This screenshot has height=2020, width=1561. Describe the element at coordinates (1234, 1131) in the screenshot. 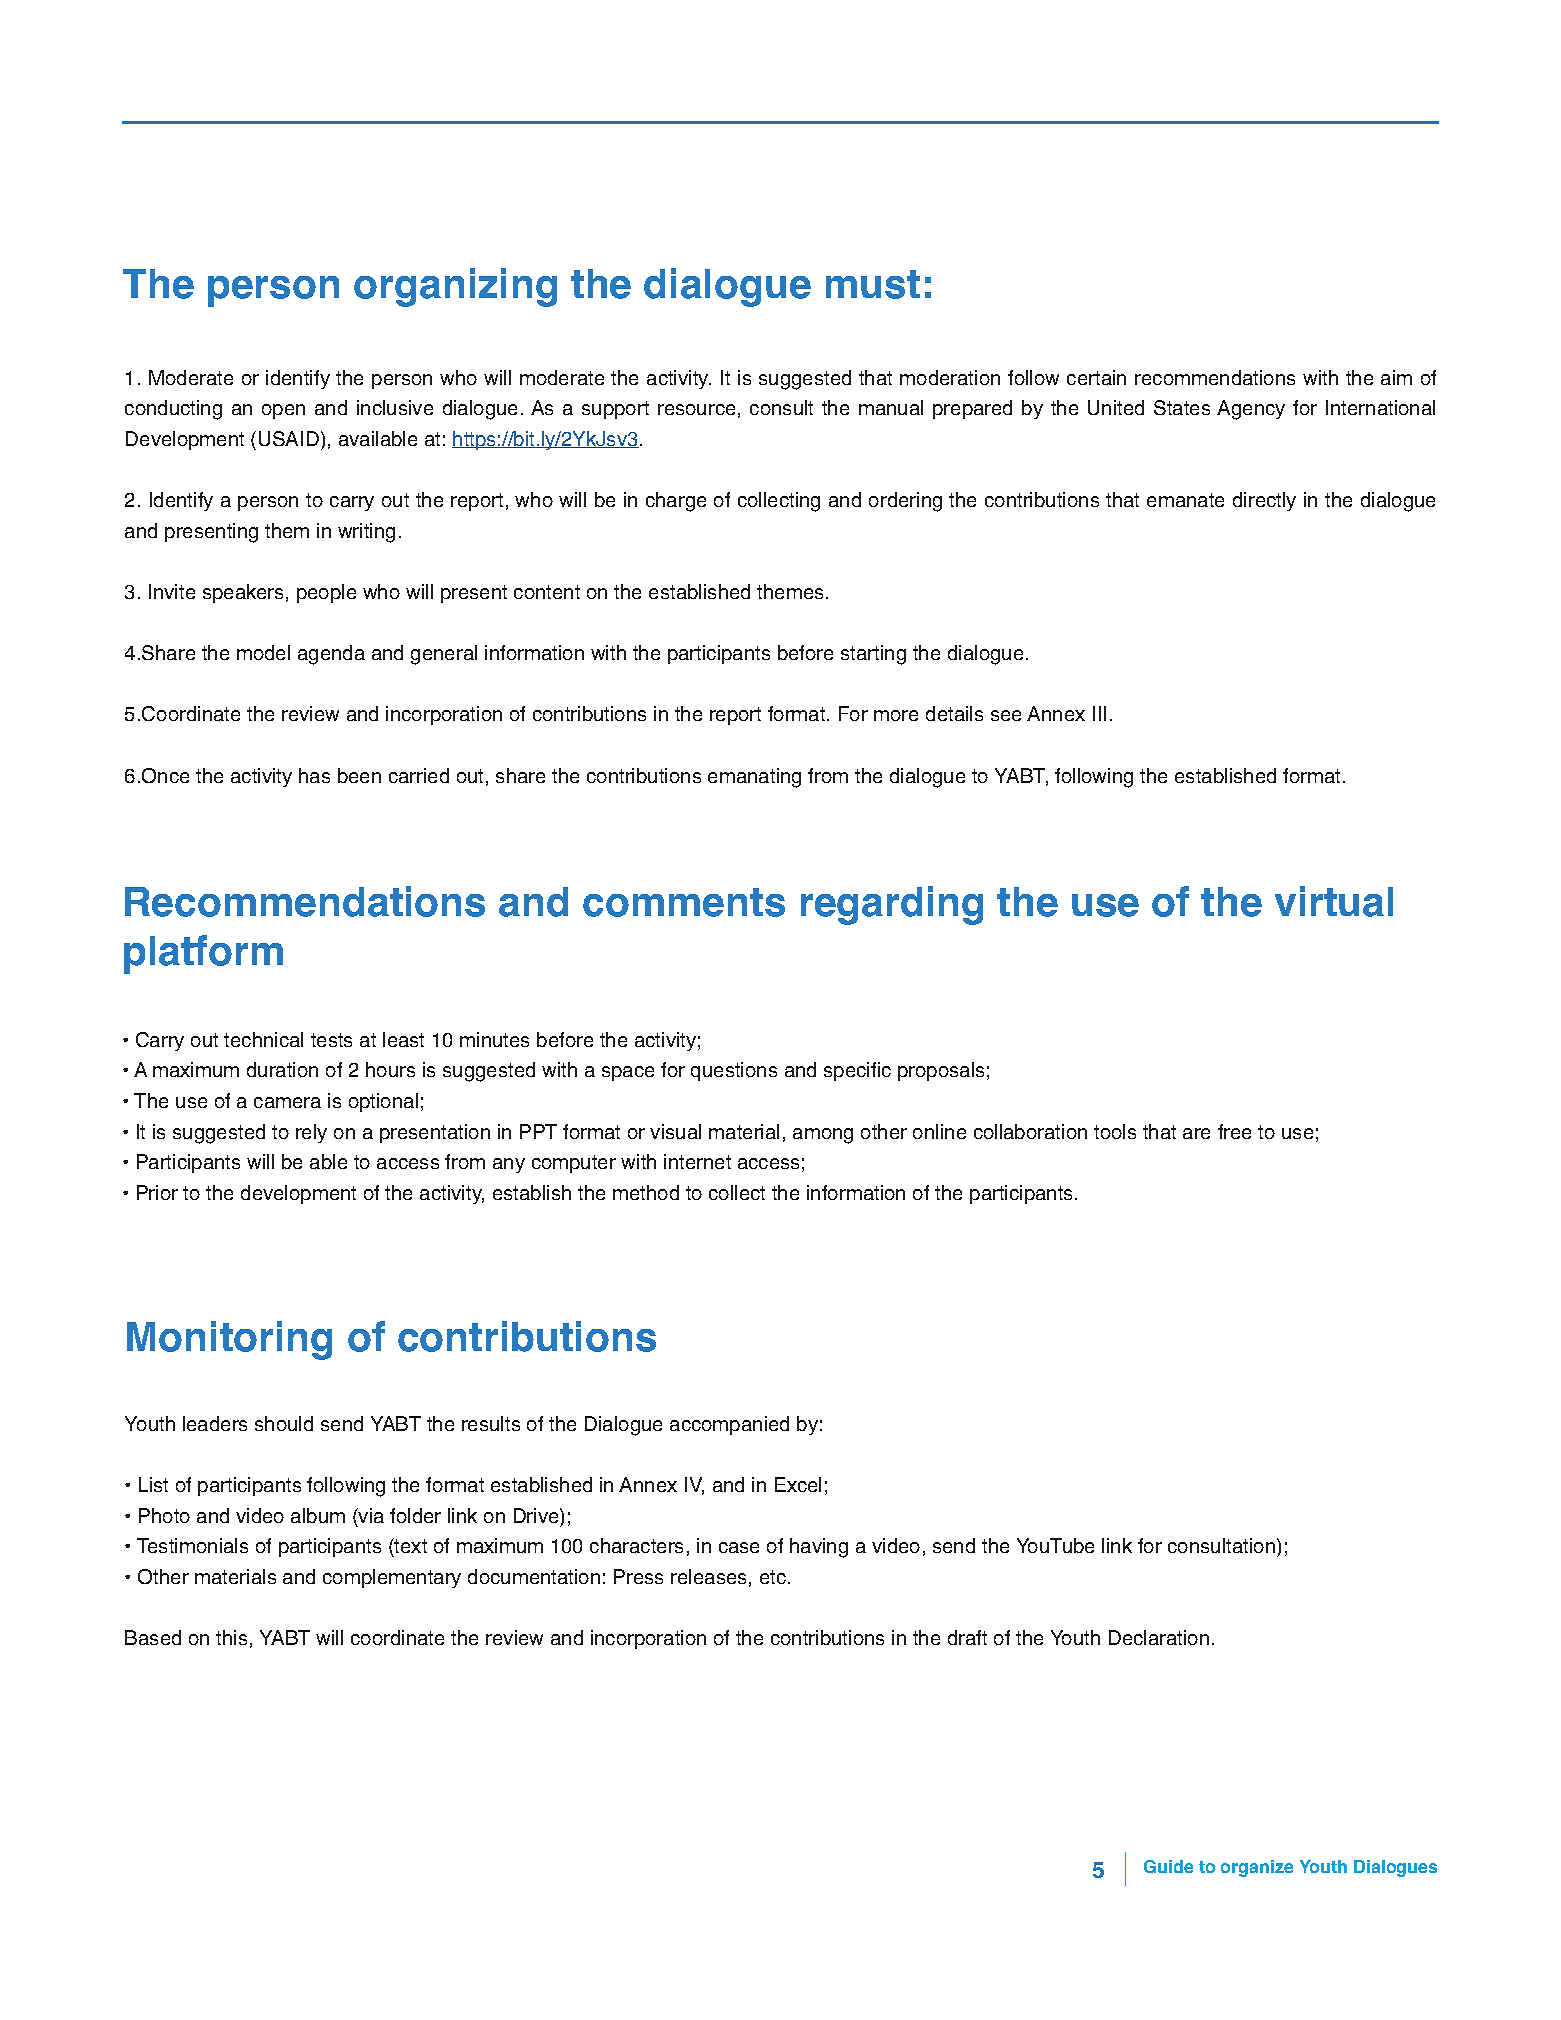

I see `free` at that location.
